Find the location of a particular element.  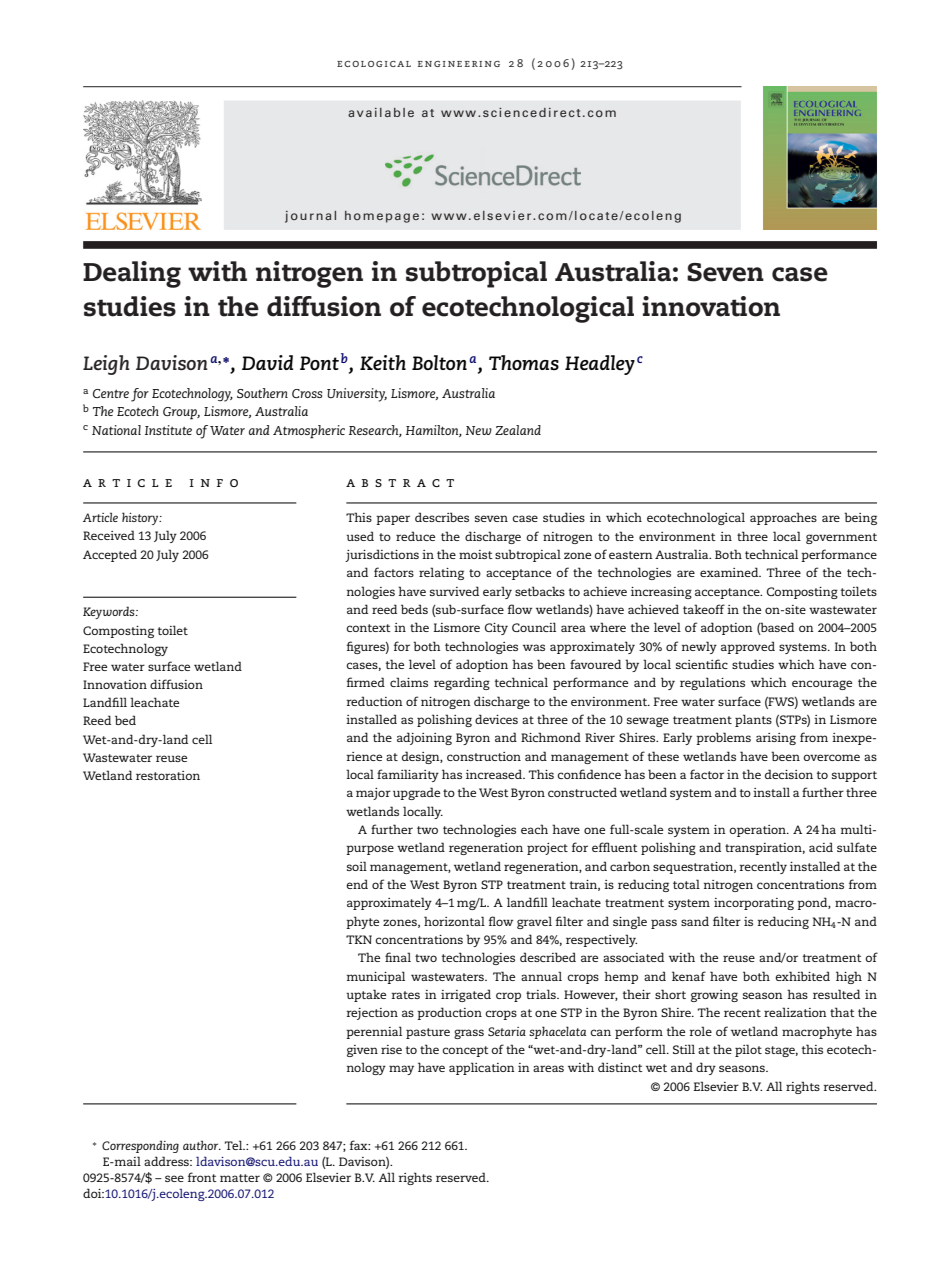

incorporating is located at coordinates (754, 904).
